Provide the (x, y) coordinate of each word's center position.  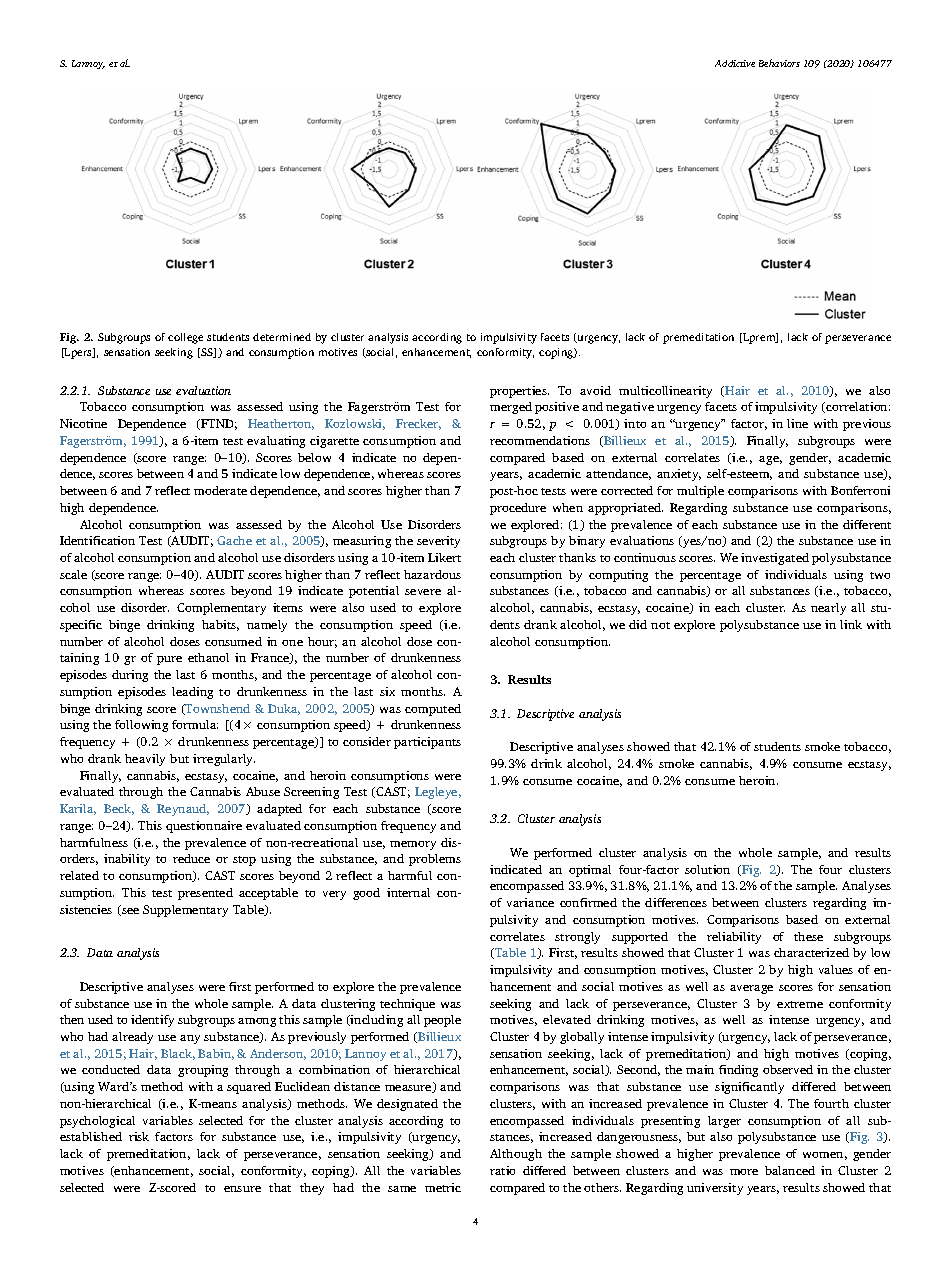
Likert (444, 557)
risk (139, 1136)
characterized (811, 952)
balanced (790, 1170)
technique (407, 1005)
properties (519, 392)
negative (630, 408)
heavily (145, 760)
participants (427, 743)
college (185, 338)
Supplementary (185, 911)
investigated (775, 559)
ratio (502, 1170)
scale (73, 574)
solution (707, 869)
